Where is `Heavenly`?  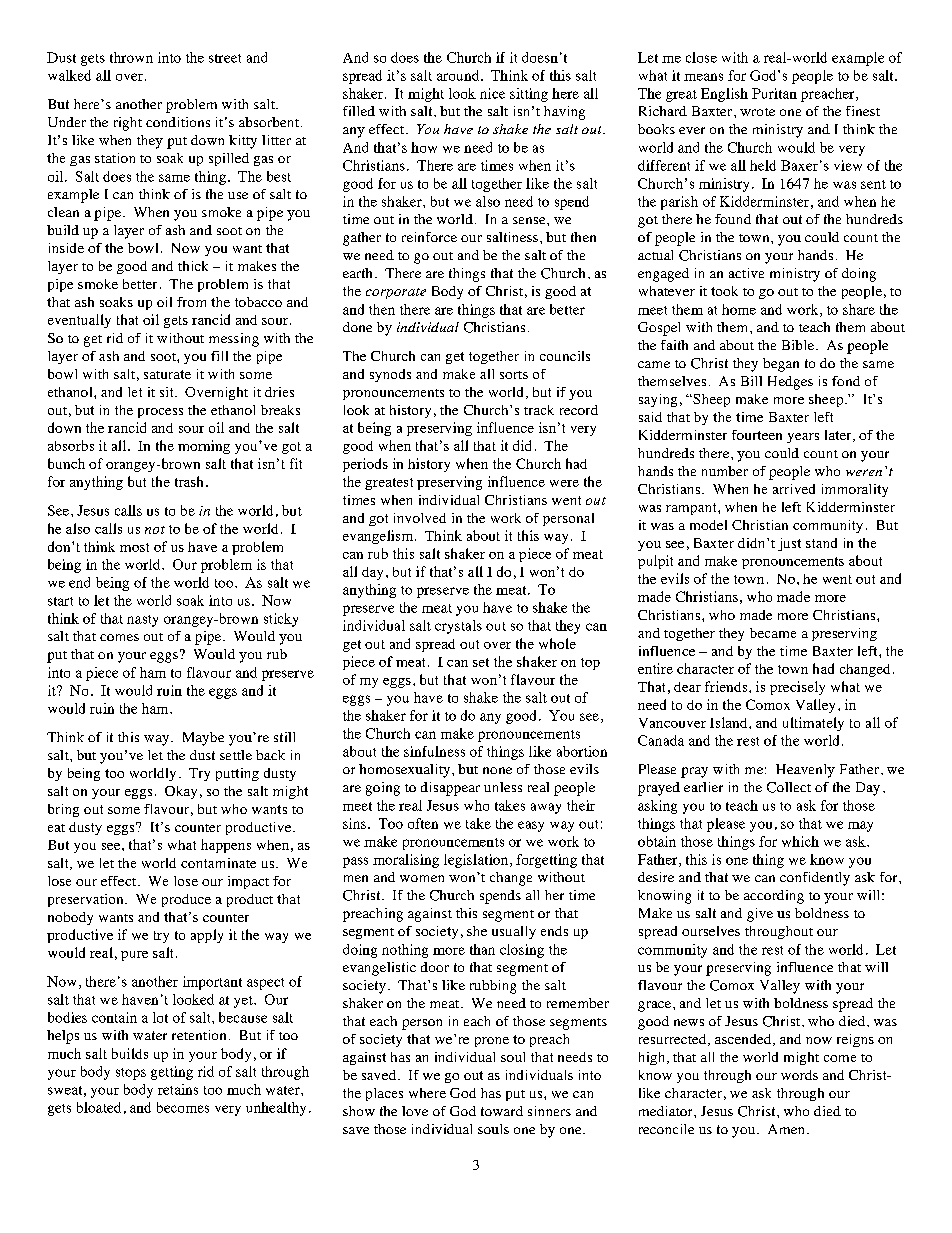 Heavenly is located at coordinates (805, 771).
